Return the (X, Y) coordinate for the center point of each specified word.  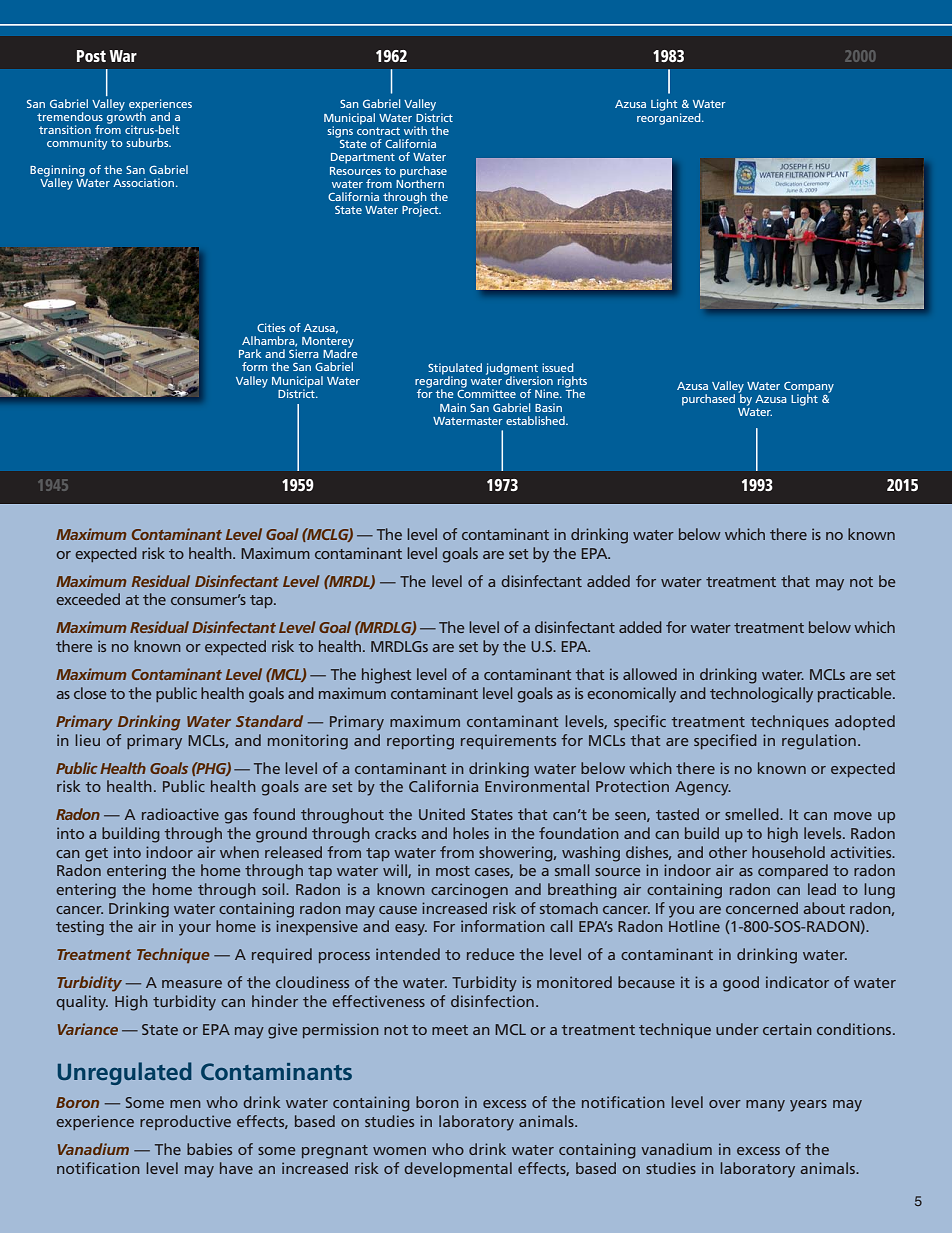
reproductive (185, 1122)
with (415, 130)
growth (126, 118)
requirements (508, 741)
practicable (856, 694)
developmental (458, 1169)
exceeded (88, 599)
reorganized (670, 117)
